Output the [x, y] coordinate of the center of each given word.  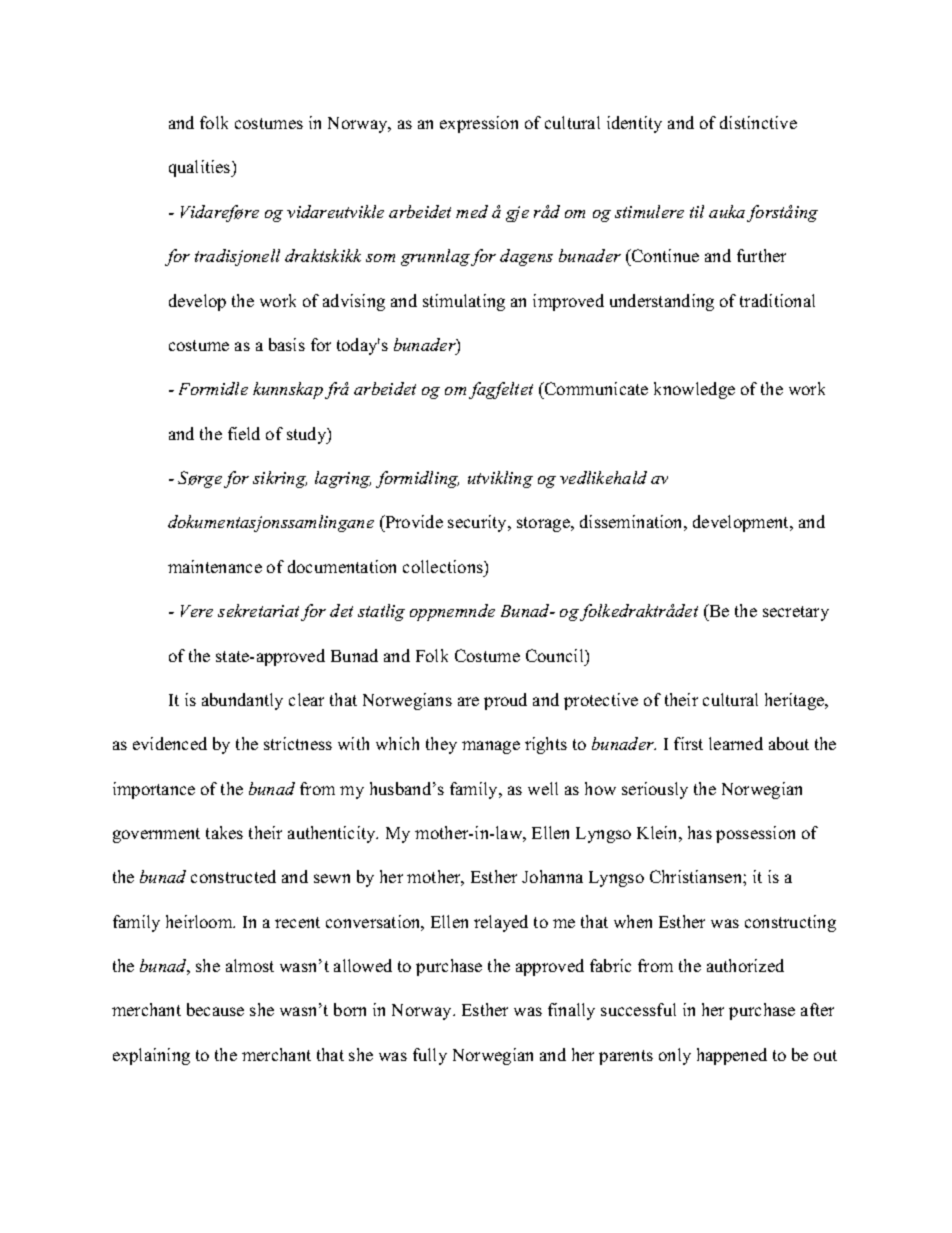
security [478, 523]
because [215, 1009]
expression [479, 124]
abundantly [242, 701]
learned [736, 743]
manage [491, 747]
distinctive [758, 122]
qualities [201, 168]
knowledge [694, 390]
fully [430, 1056]
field [244, 433]
